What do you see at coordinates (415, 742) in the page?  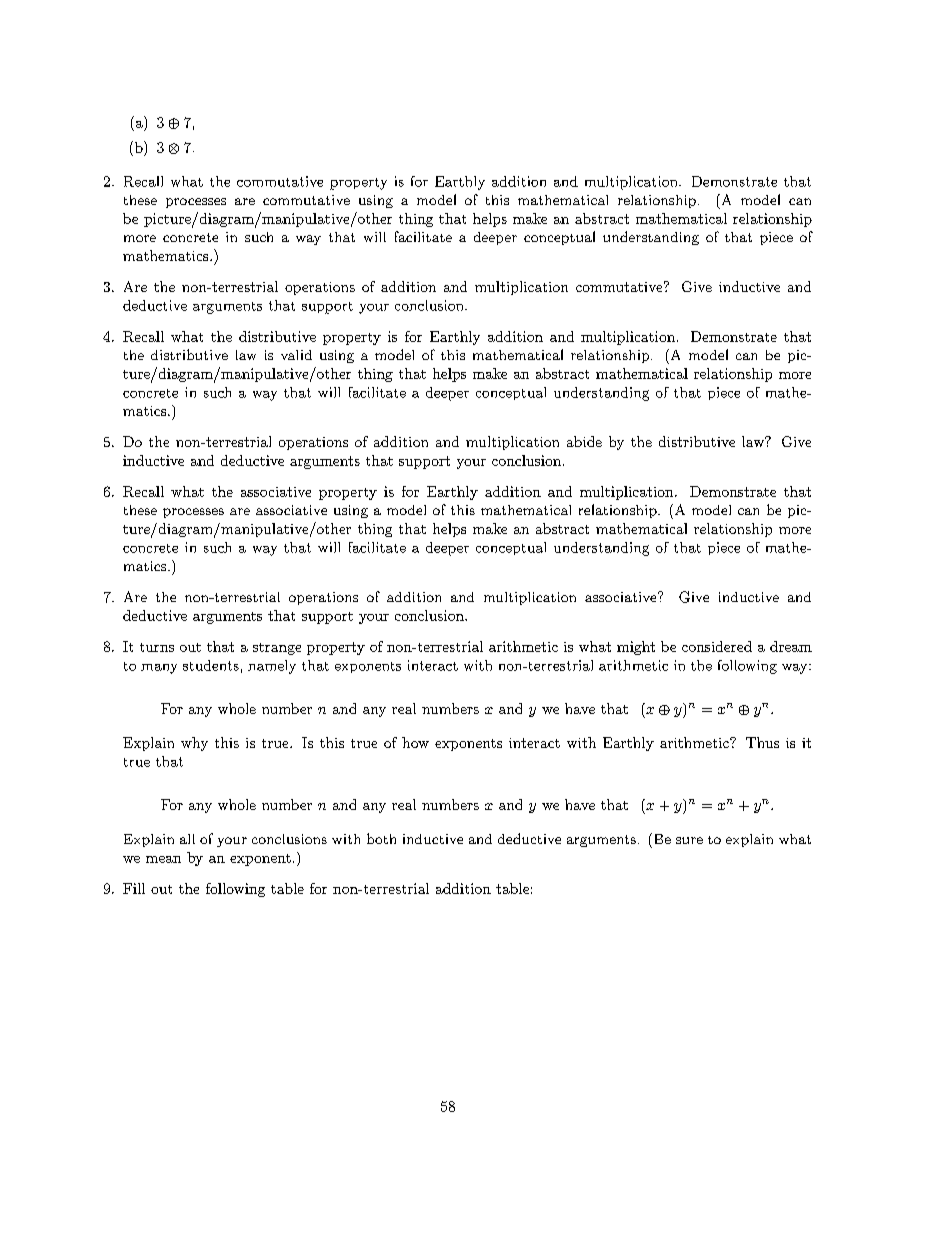 I see `how` at bounding box center [415, 742].
